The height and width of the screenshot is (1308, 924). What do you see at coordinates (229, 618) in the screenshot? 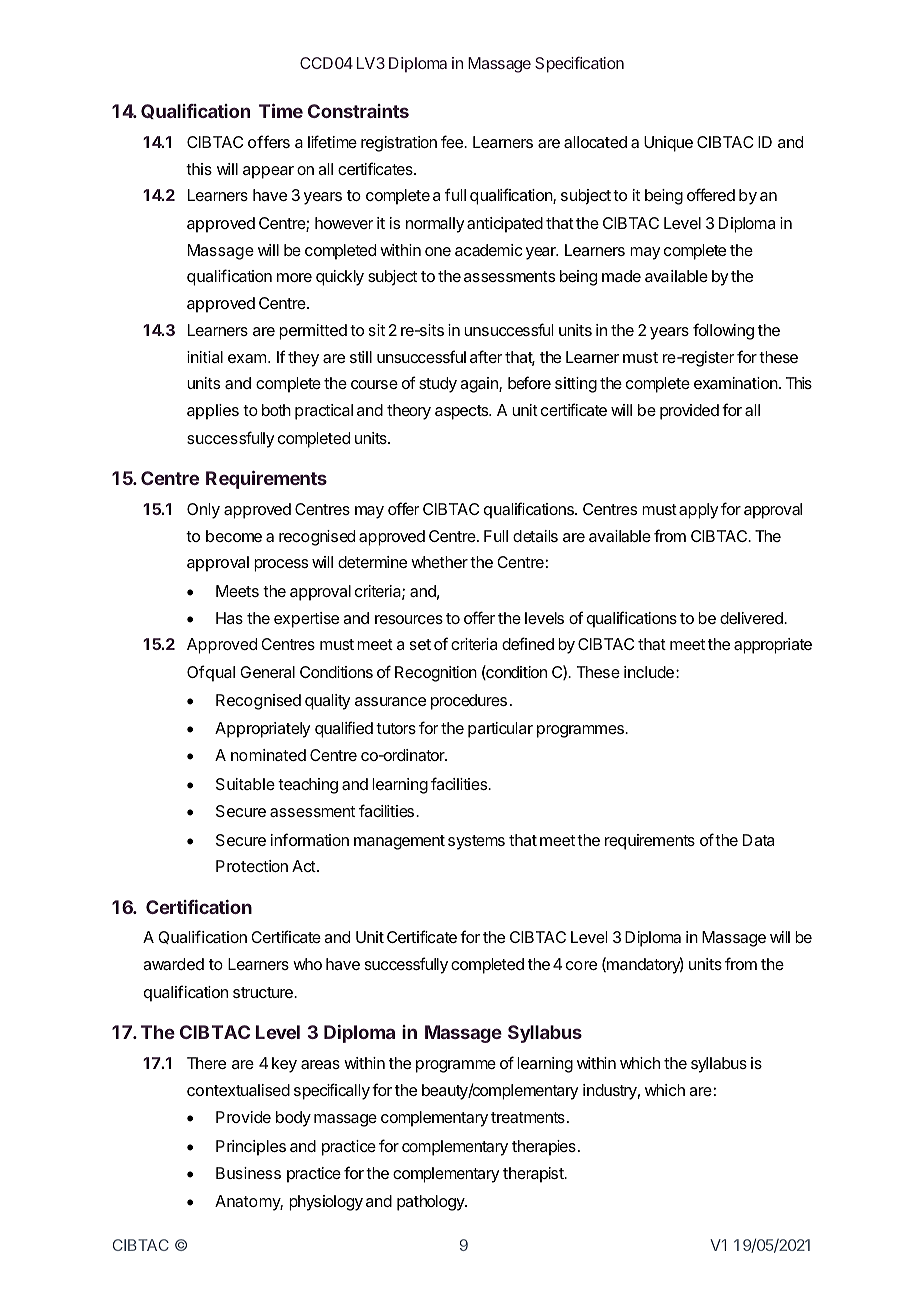
I see `Has` at bounding box center [229, 618].
